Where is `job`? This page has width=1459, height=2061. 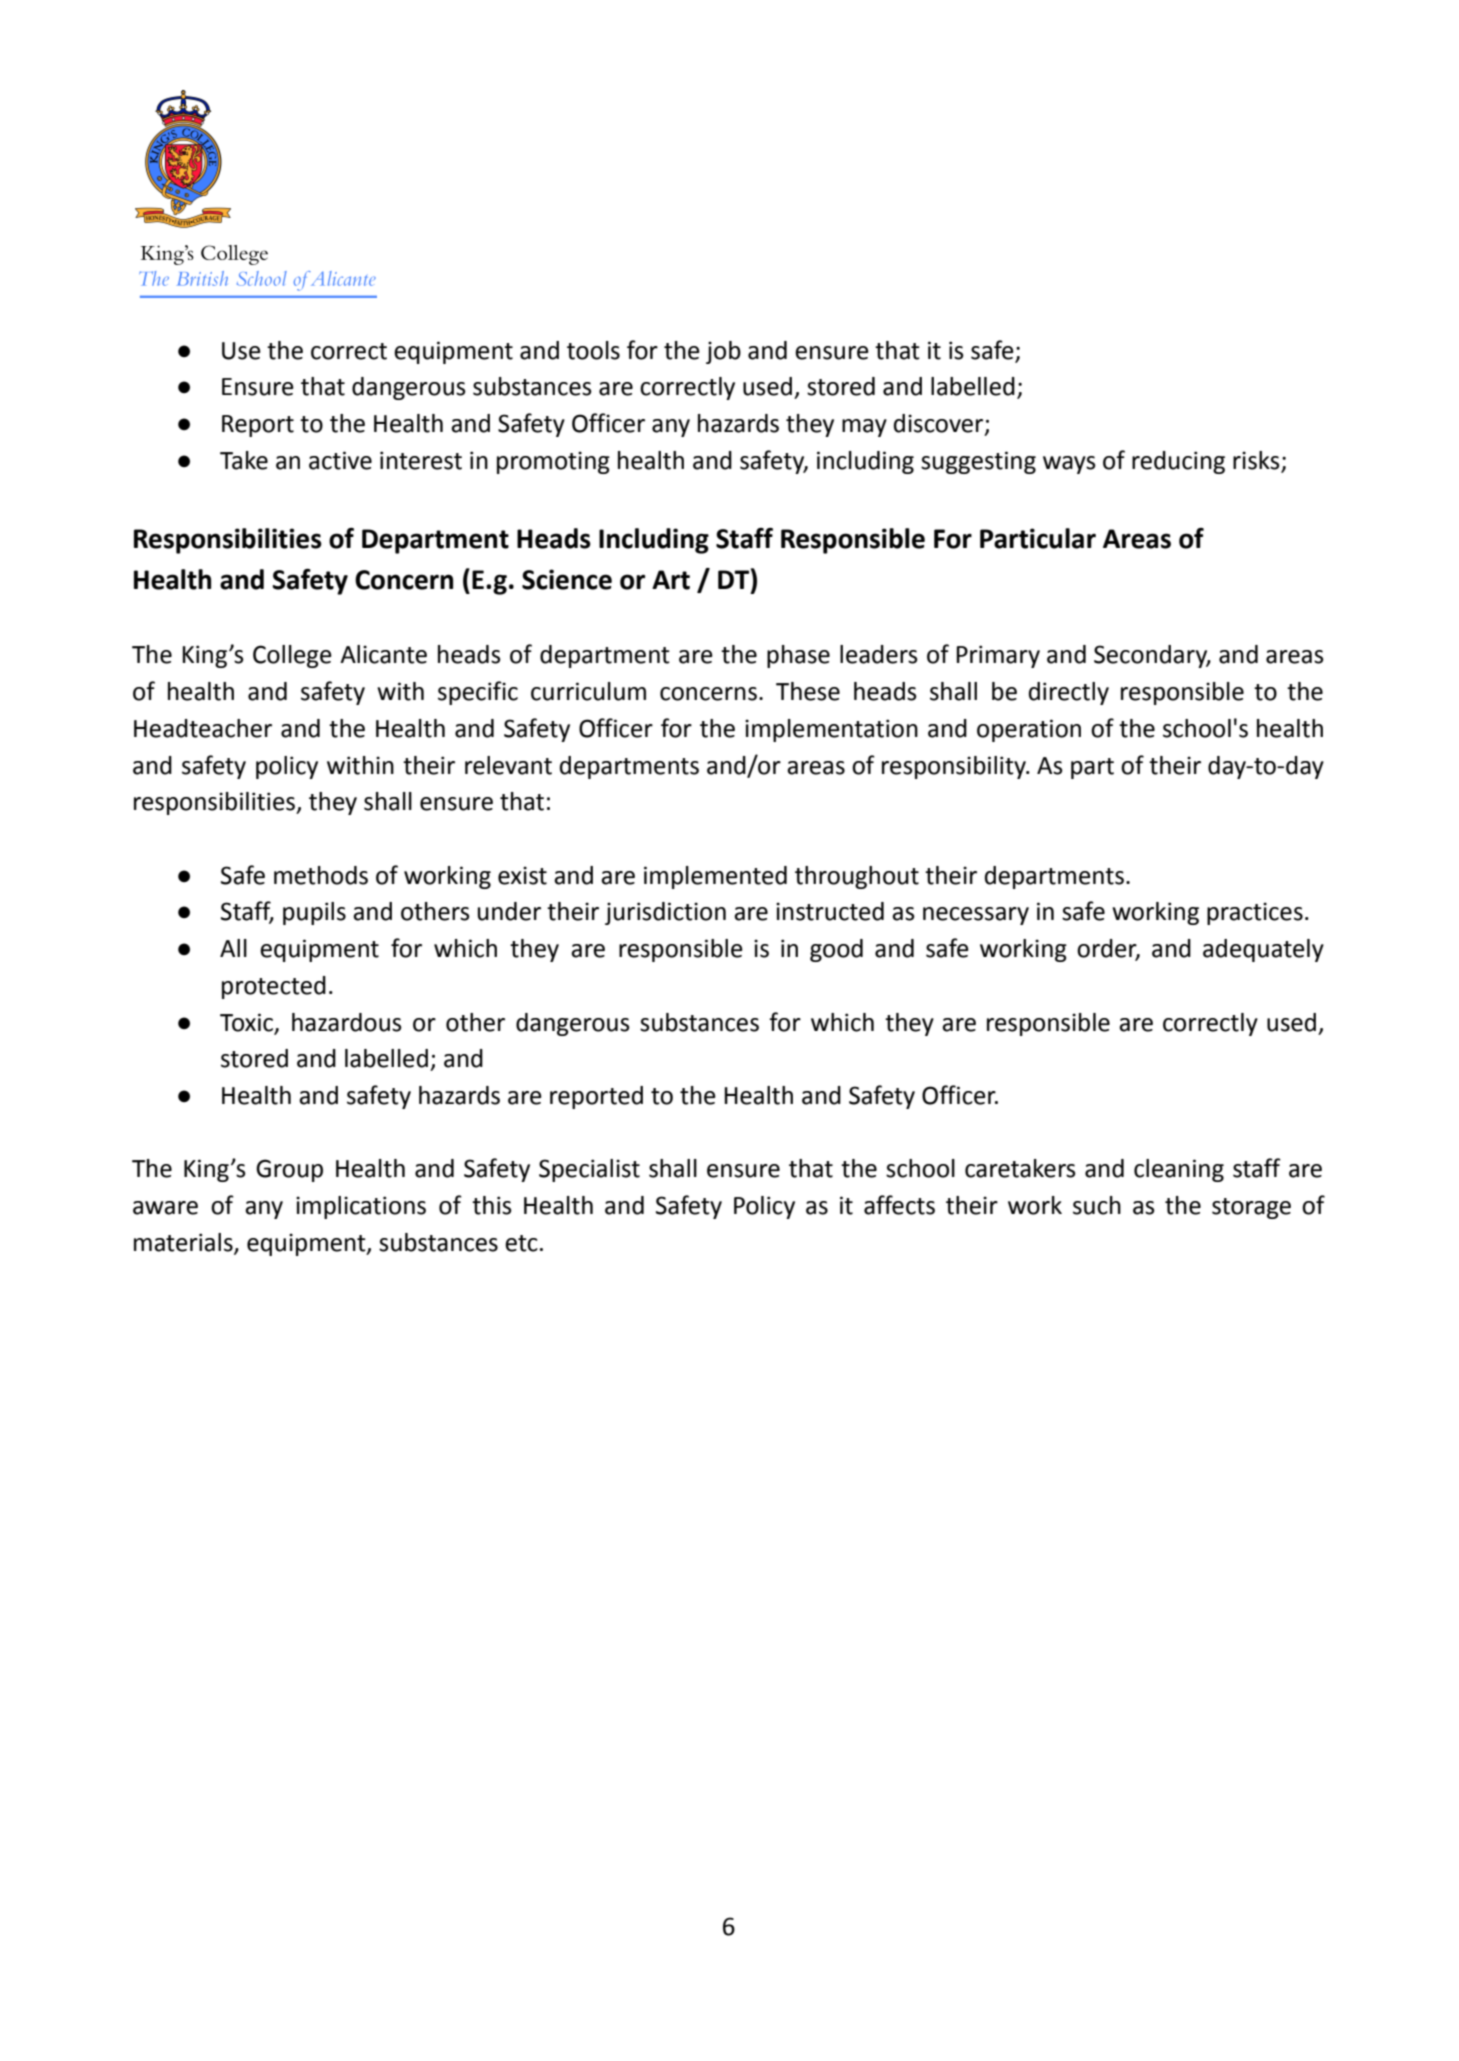 job is located at coordinates (723, 352).
